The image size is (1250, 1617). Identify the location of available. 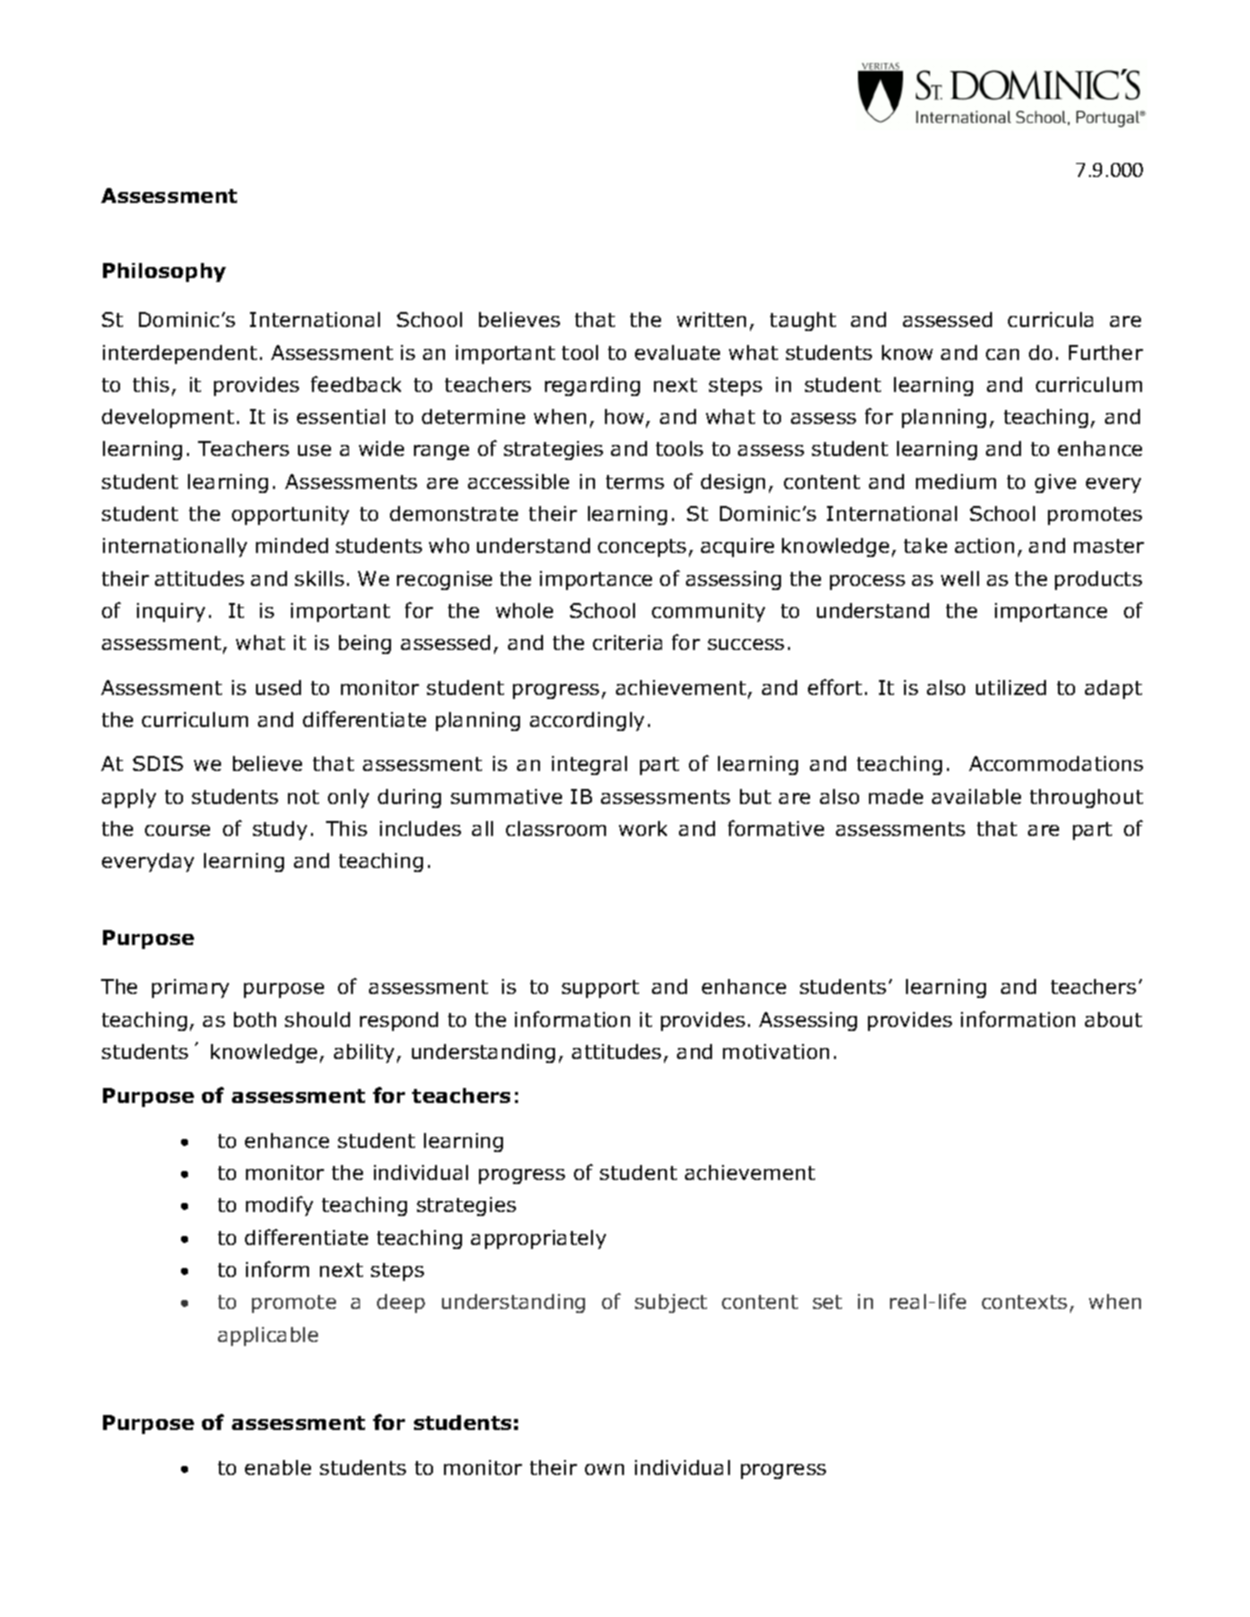
(976, 796).
